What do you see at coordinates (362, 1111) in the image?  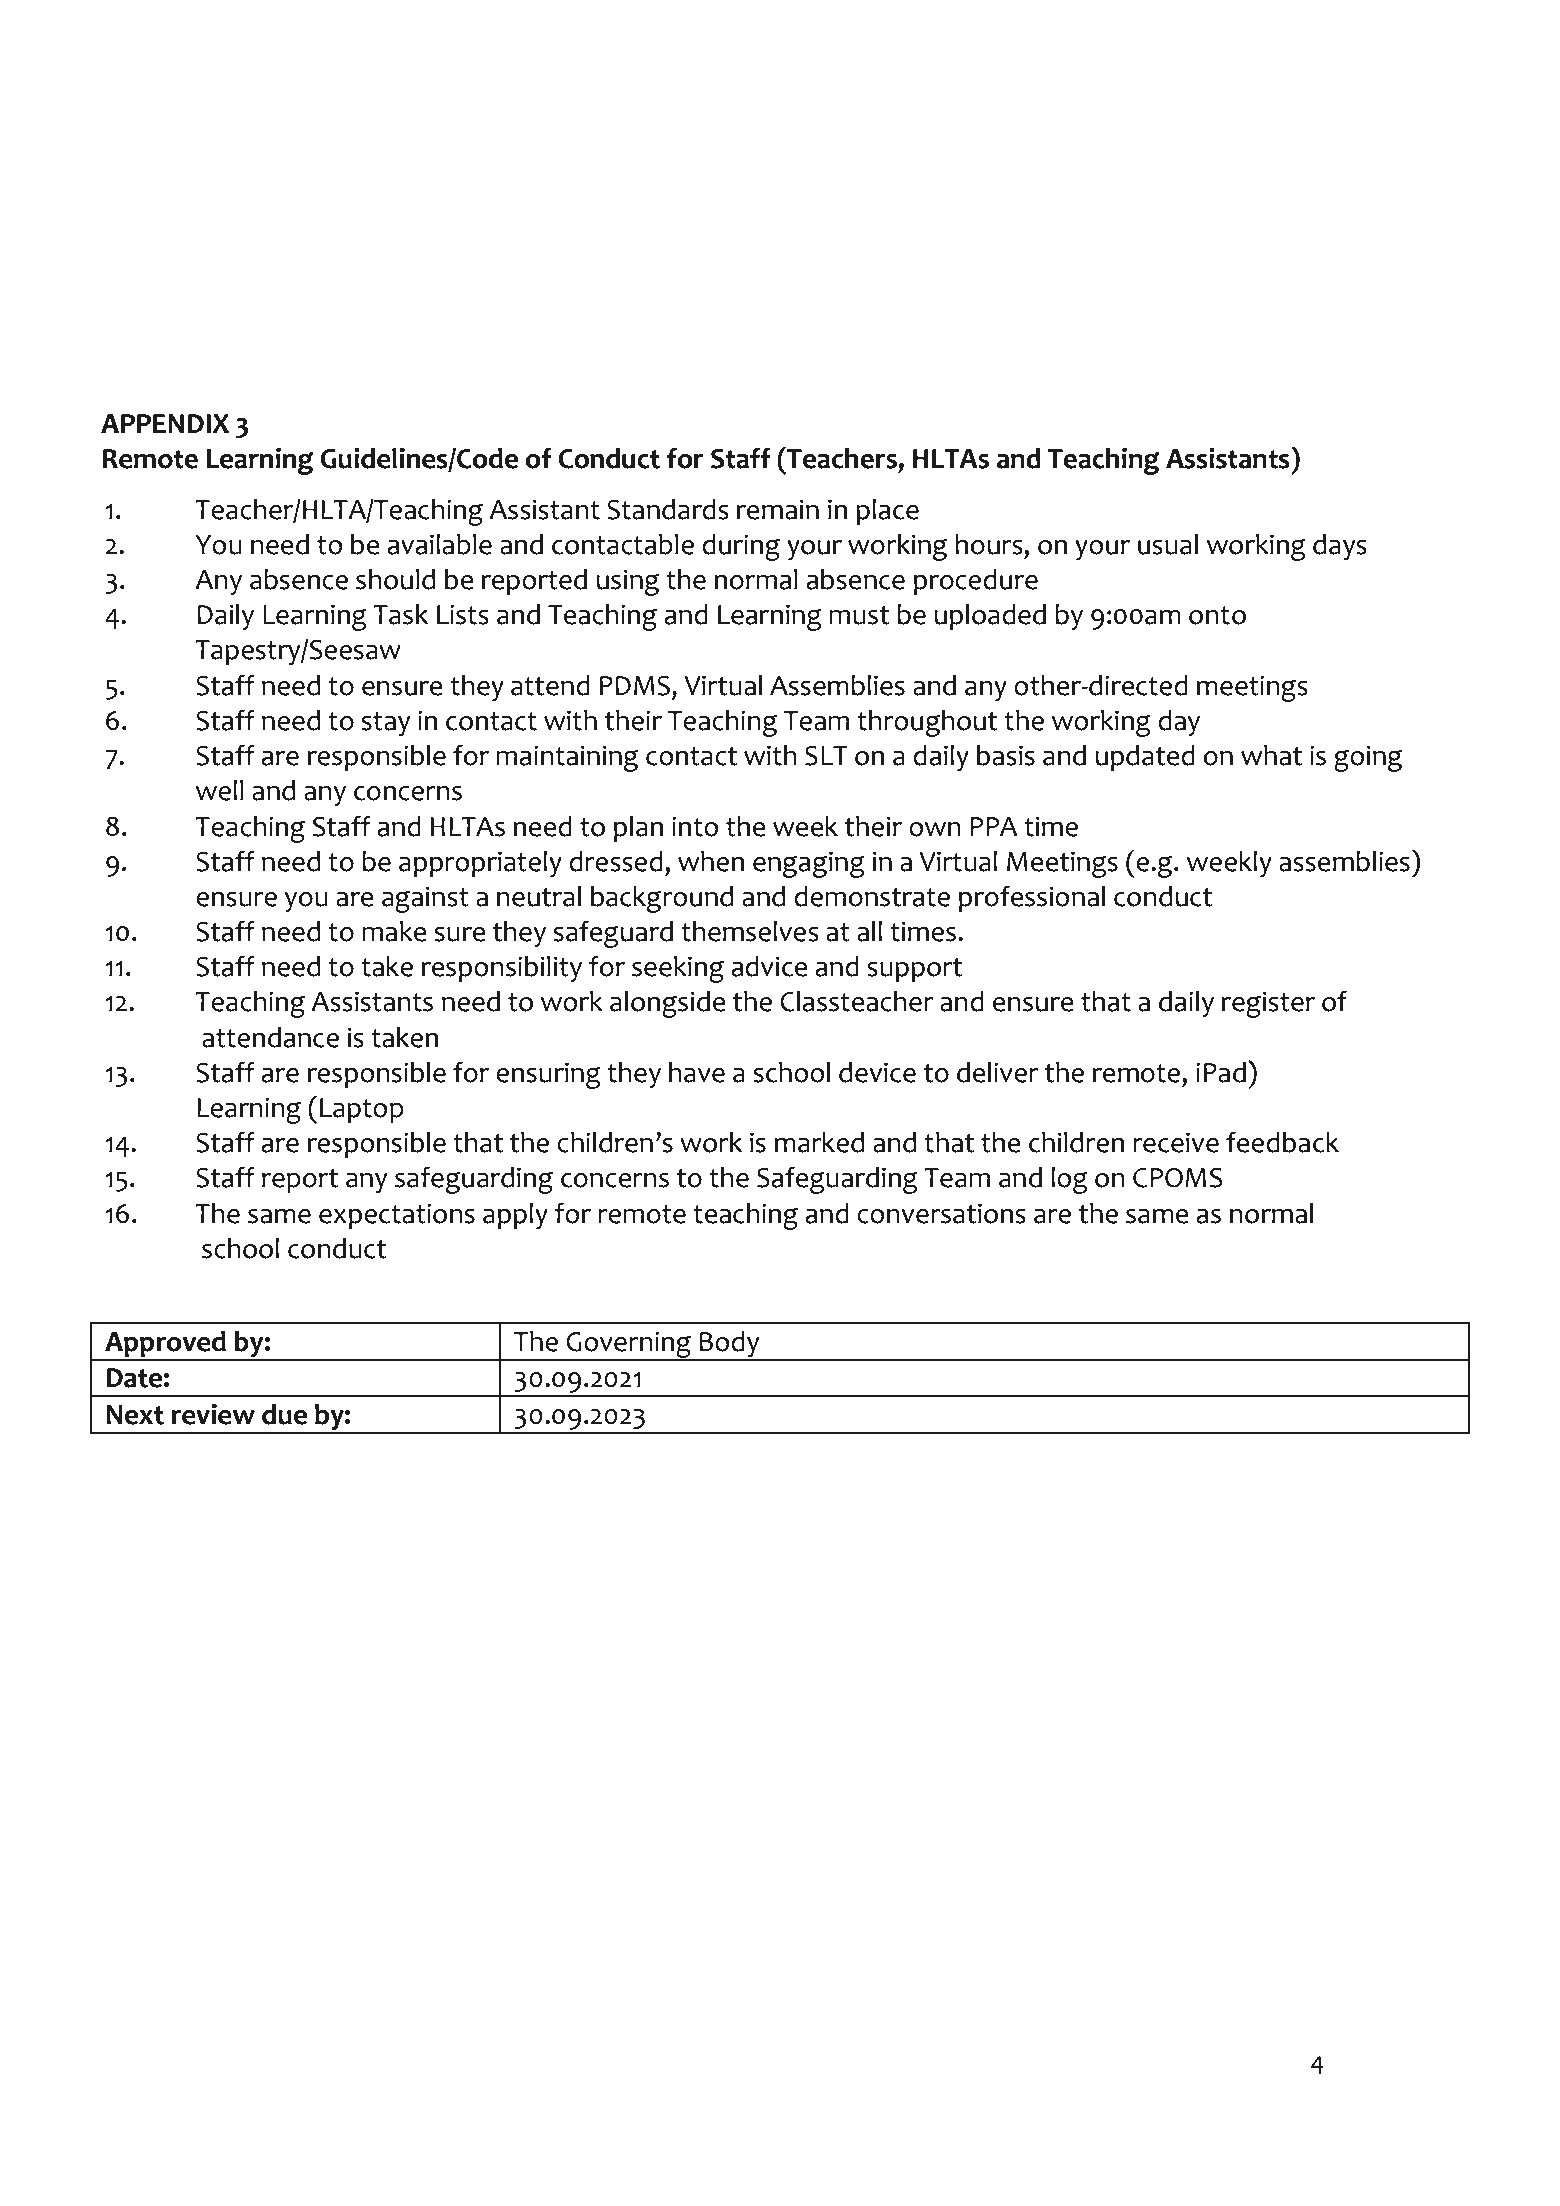 I see `Laptop` at bounding box center [362, 1111].
